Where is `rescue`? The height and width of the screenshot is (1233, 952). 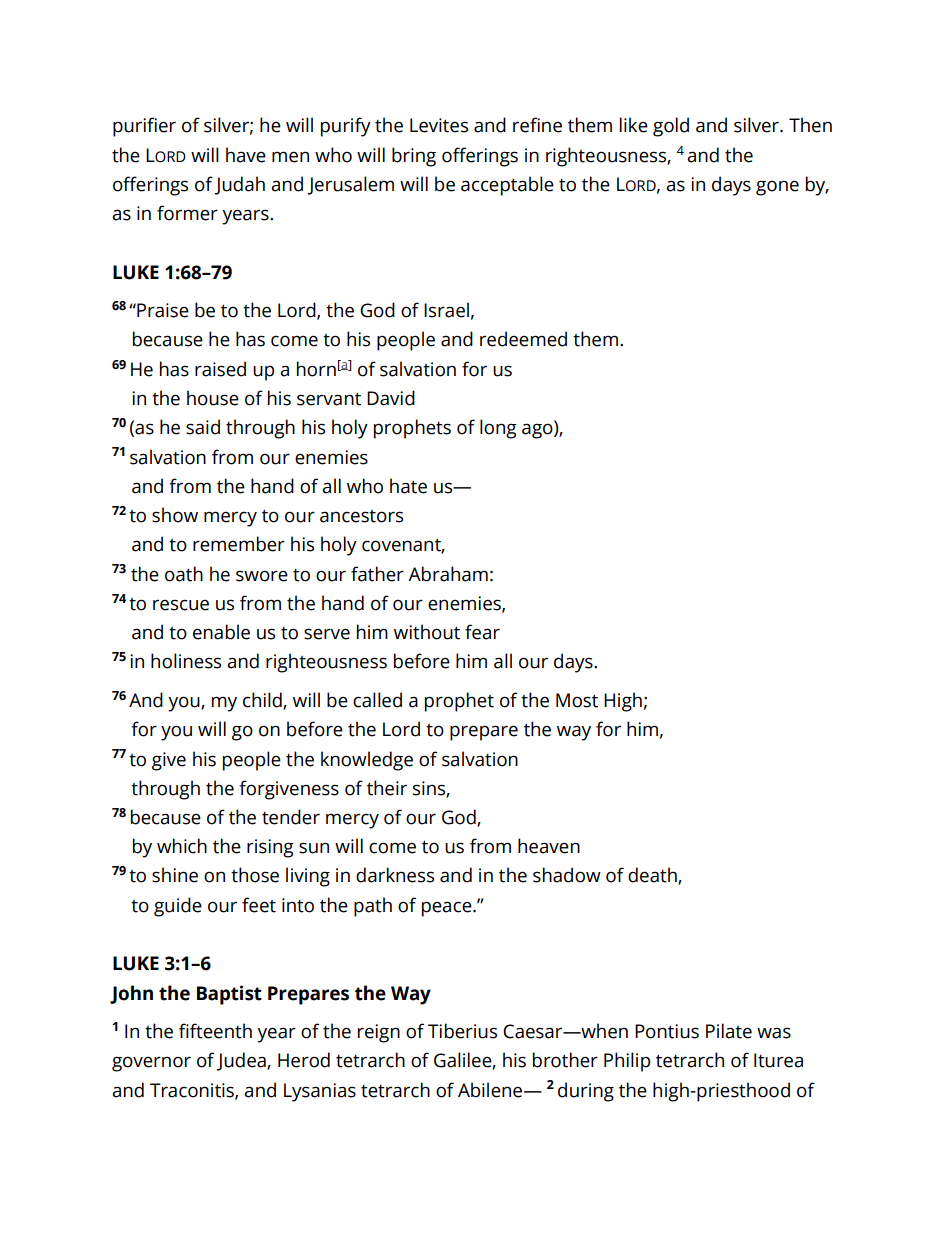 rescue is located at coordinates (181, 605).
